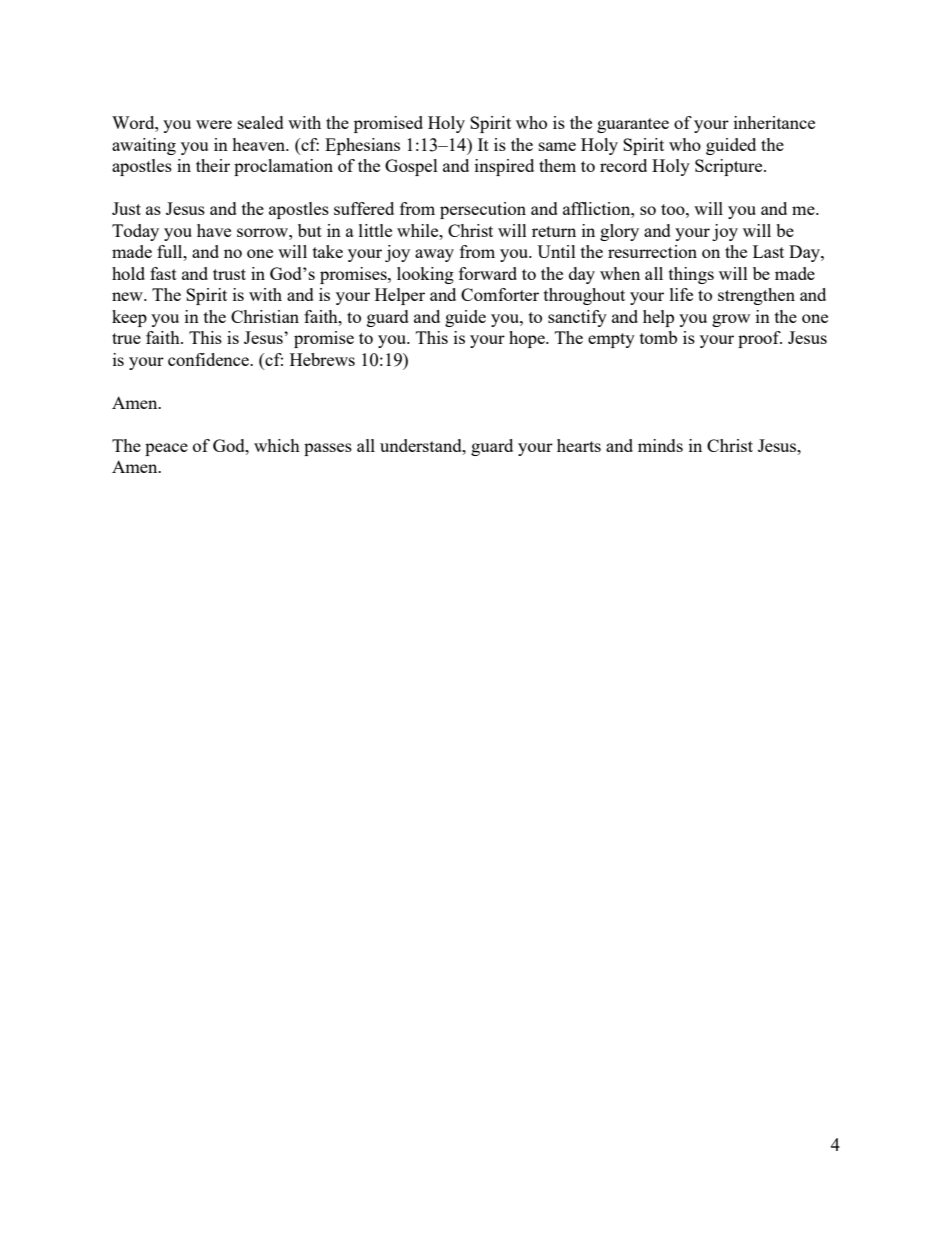  I want to click on hope, so click(528, 339).
